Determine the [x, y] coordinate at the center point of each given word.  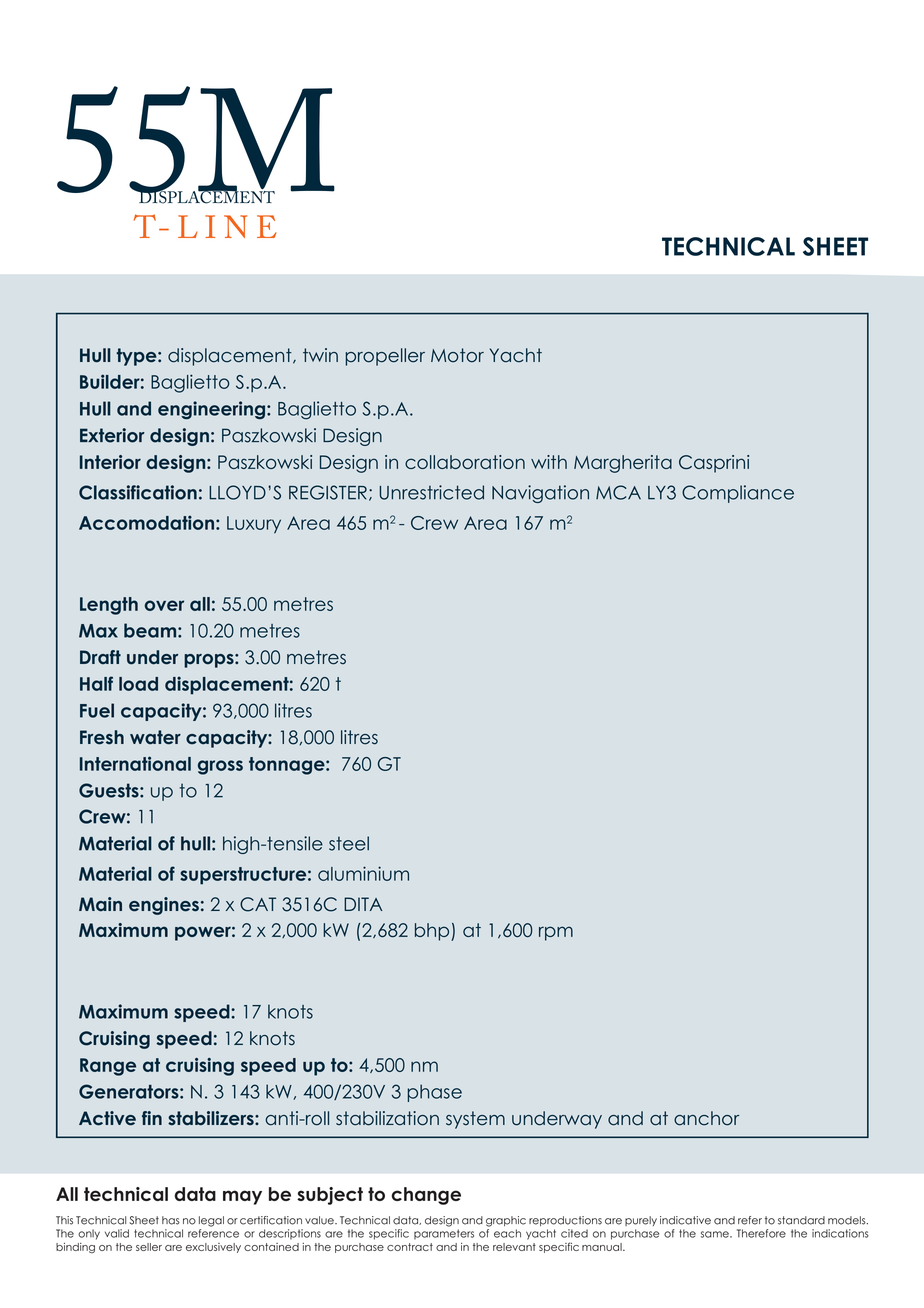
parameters [444, 1234]
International [135, 763]
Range [108, 1067]
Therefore [761, 1233]
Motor [457, 355]
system [475, 1120]
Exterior [112, 435]
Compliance [738, 494]
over [164, 605]
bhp [433, 932]
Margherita [623, 464]
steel [349, 843]
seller [149, 1247]
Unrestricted [432, 492]
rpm [556, 933]
